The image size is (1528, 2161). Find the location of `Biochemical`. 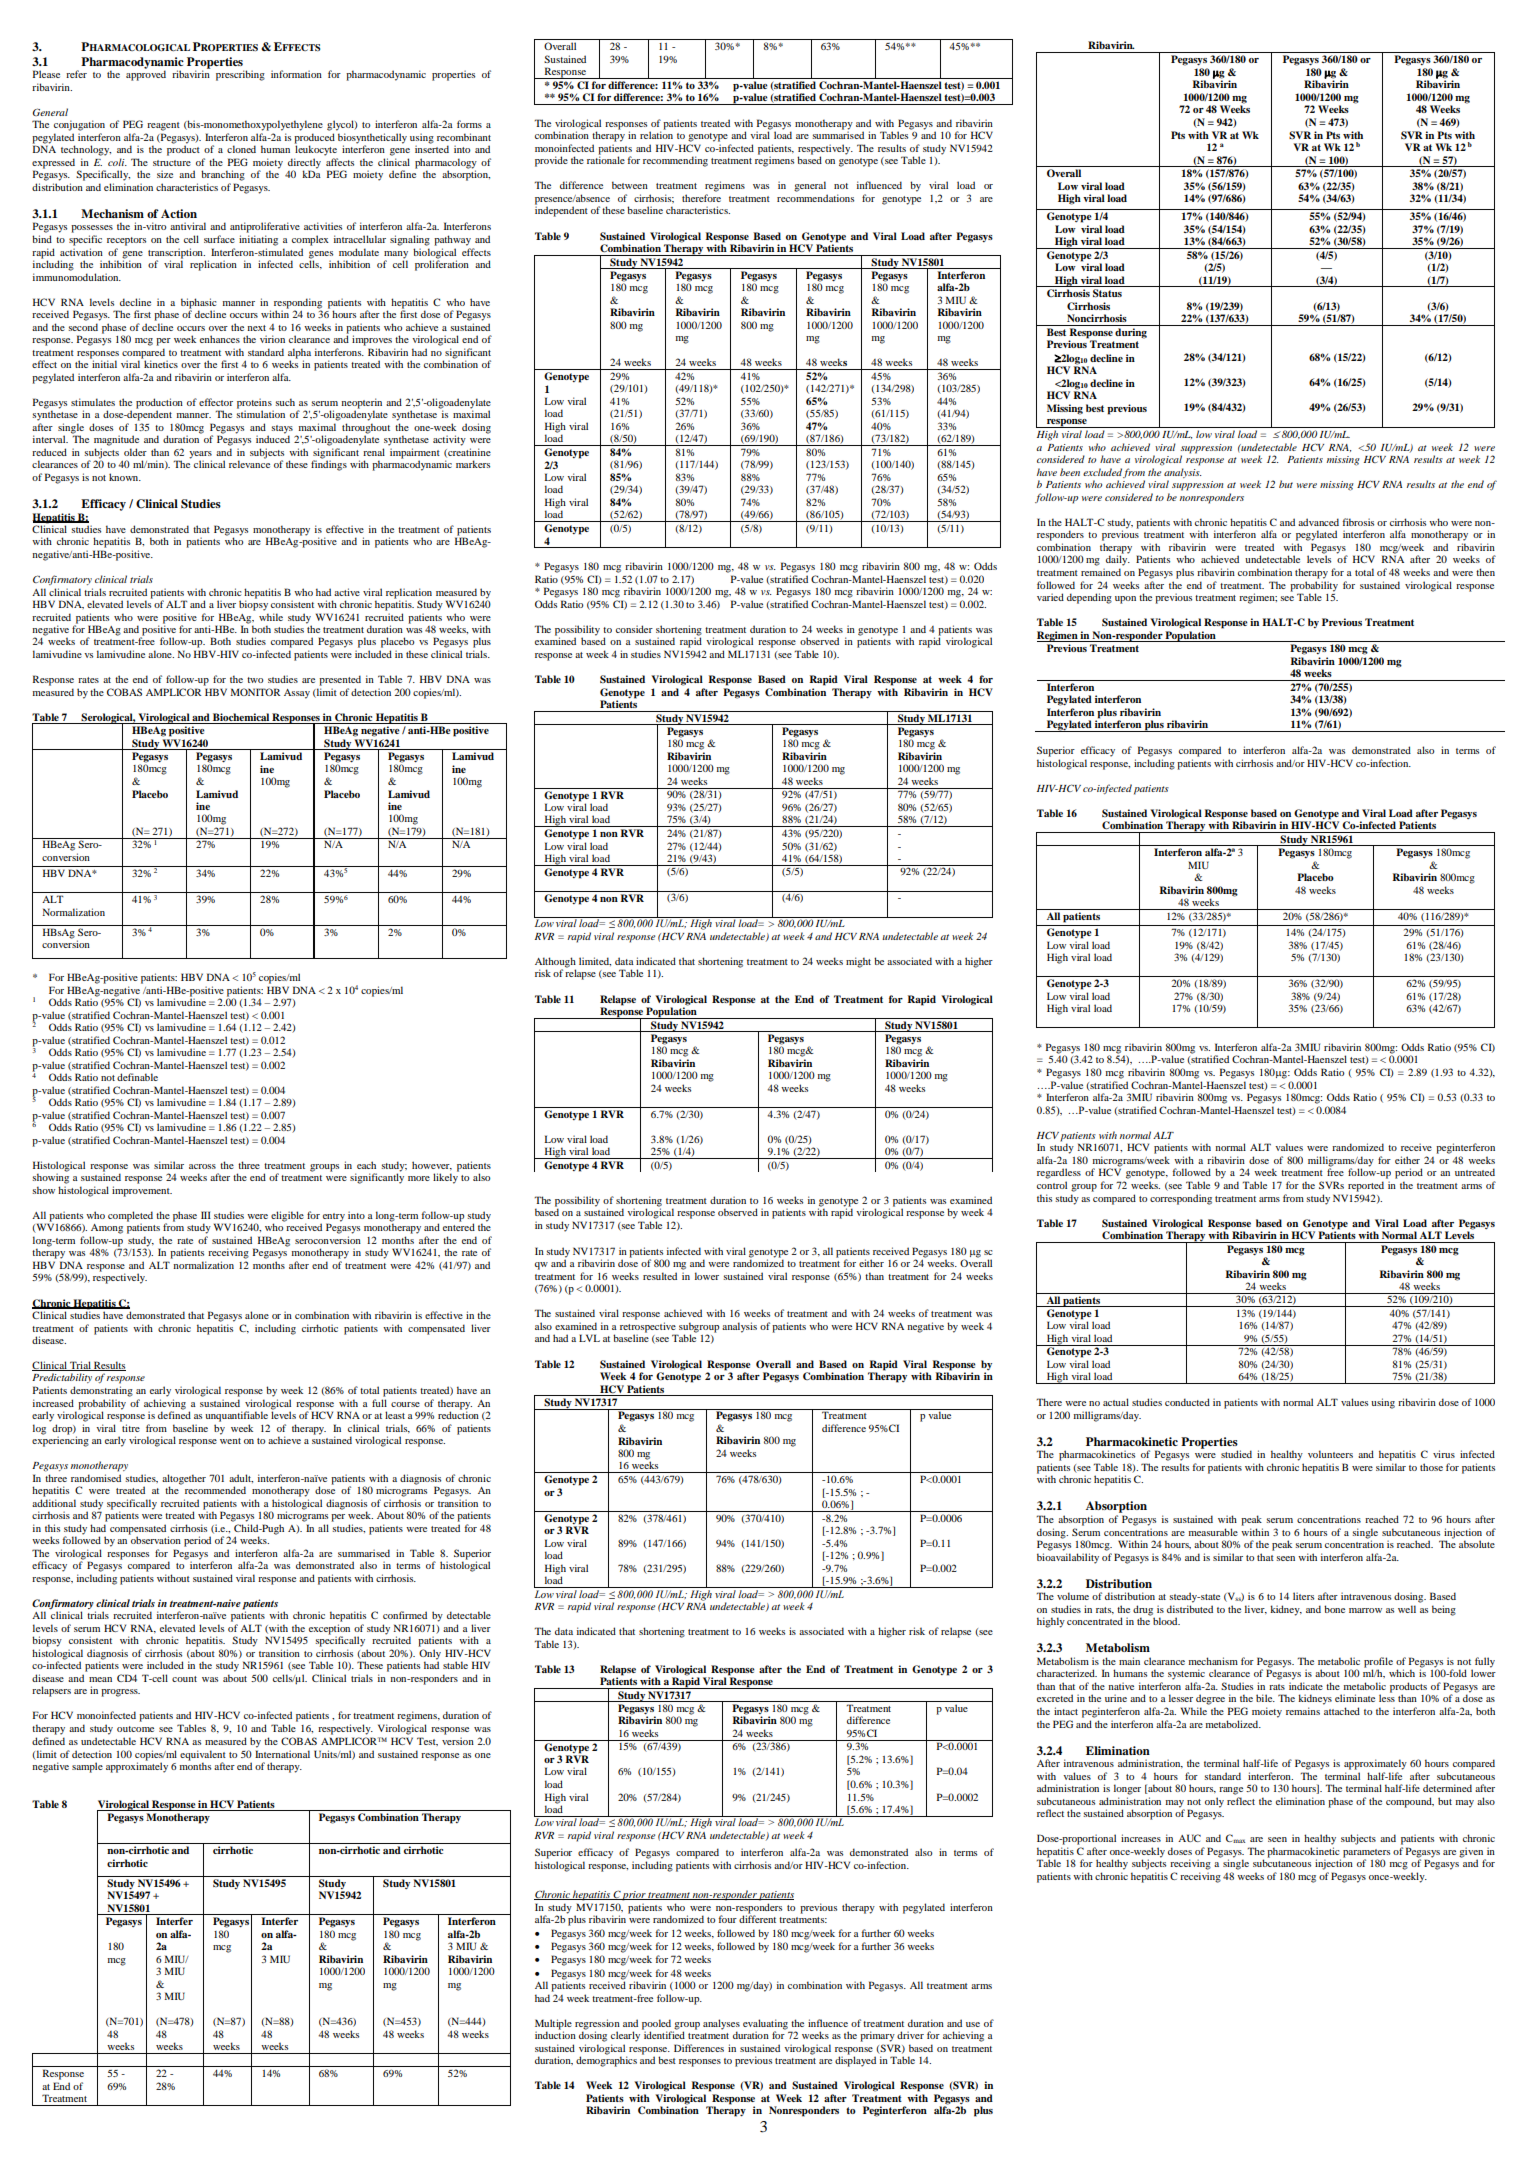

Biochemical is located at coordinates (241, 717).
